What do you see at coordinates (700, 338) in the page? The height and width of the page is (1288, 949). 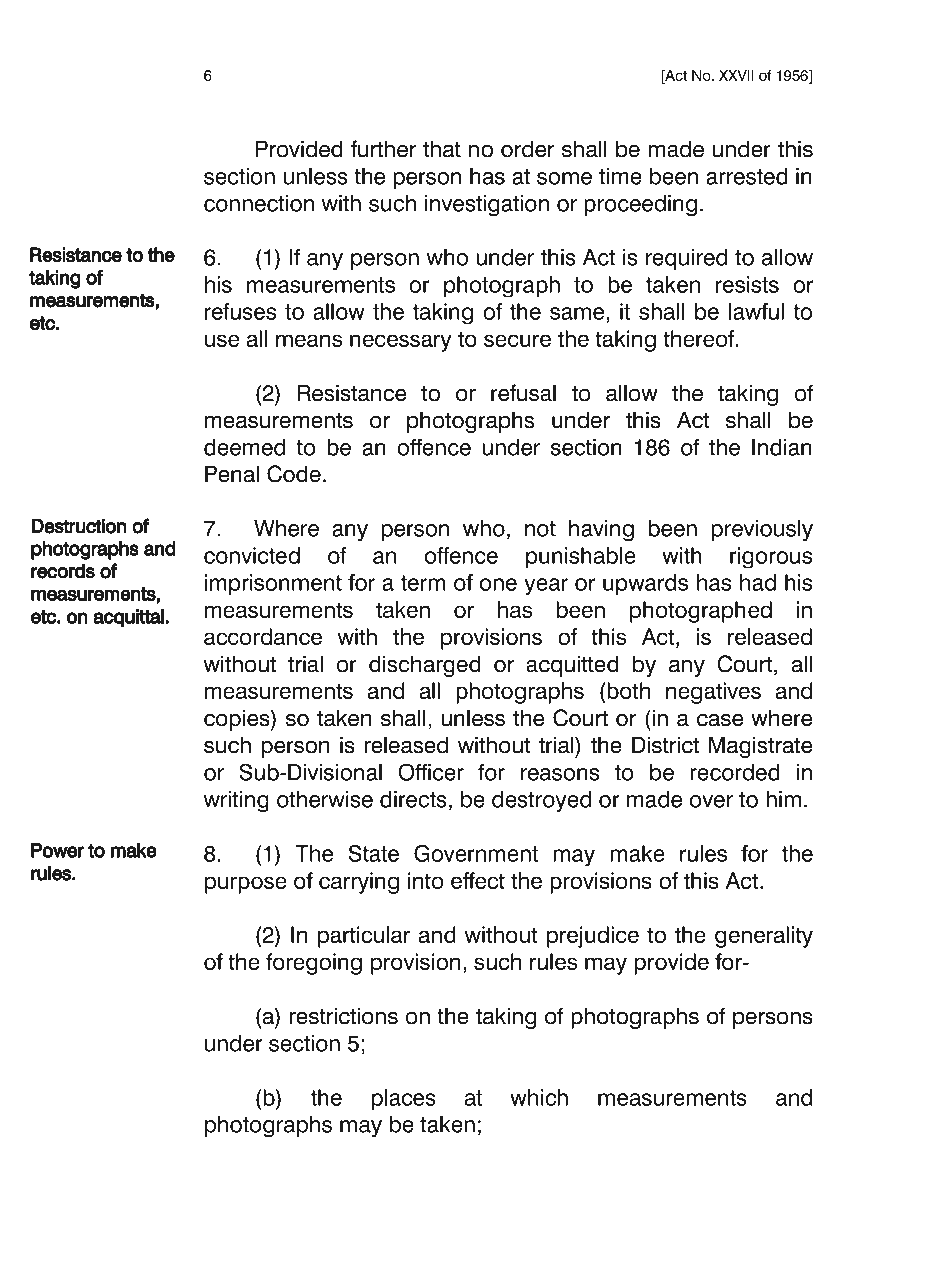 I see `thereof` at bounding box center [700, 338].
